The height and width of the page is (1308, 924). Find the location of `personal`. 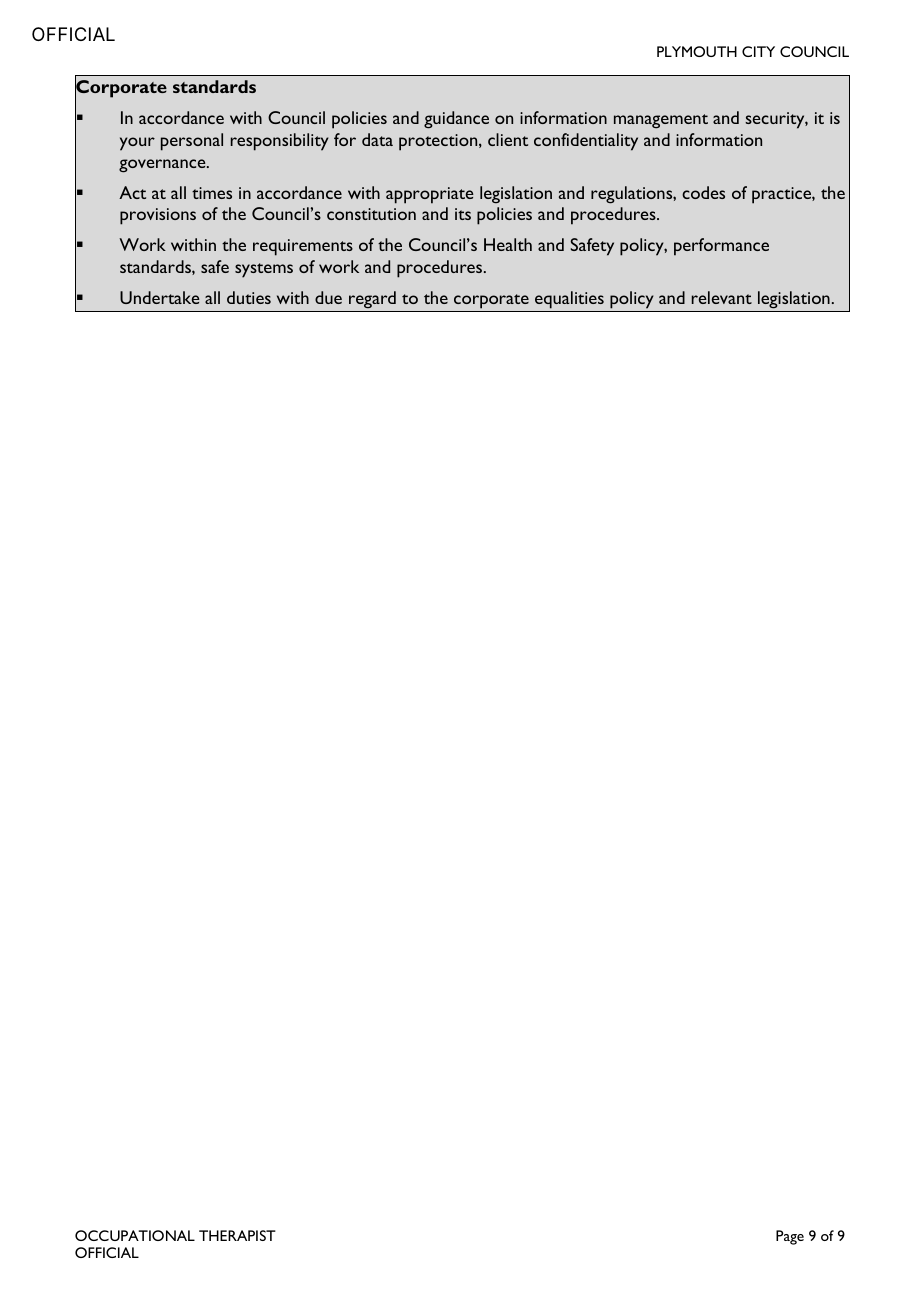

personal is located at coordinates (192, 142).
